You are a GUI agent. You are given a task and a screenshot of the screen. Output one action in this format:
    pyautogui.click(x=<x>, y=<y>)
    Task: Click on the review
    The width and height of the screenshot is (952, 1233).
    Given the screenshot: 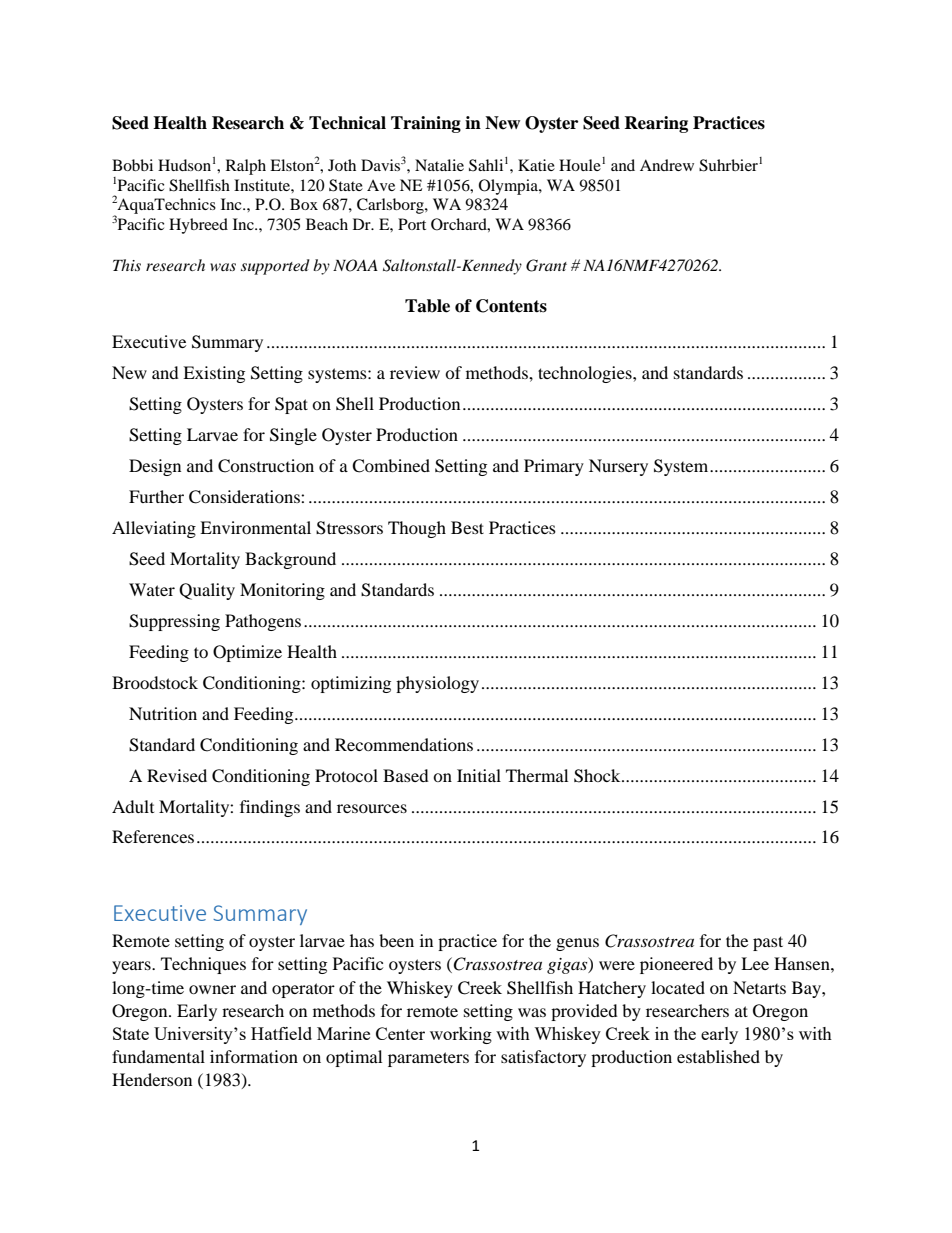 What is the action you would take?
    pyautogui.click(x=415, y=372)
